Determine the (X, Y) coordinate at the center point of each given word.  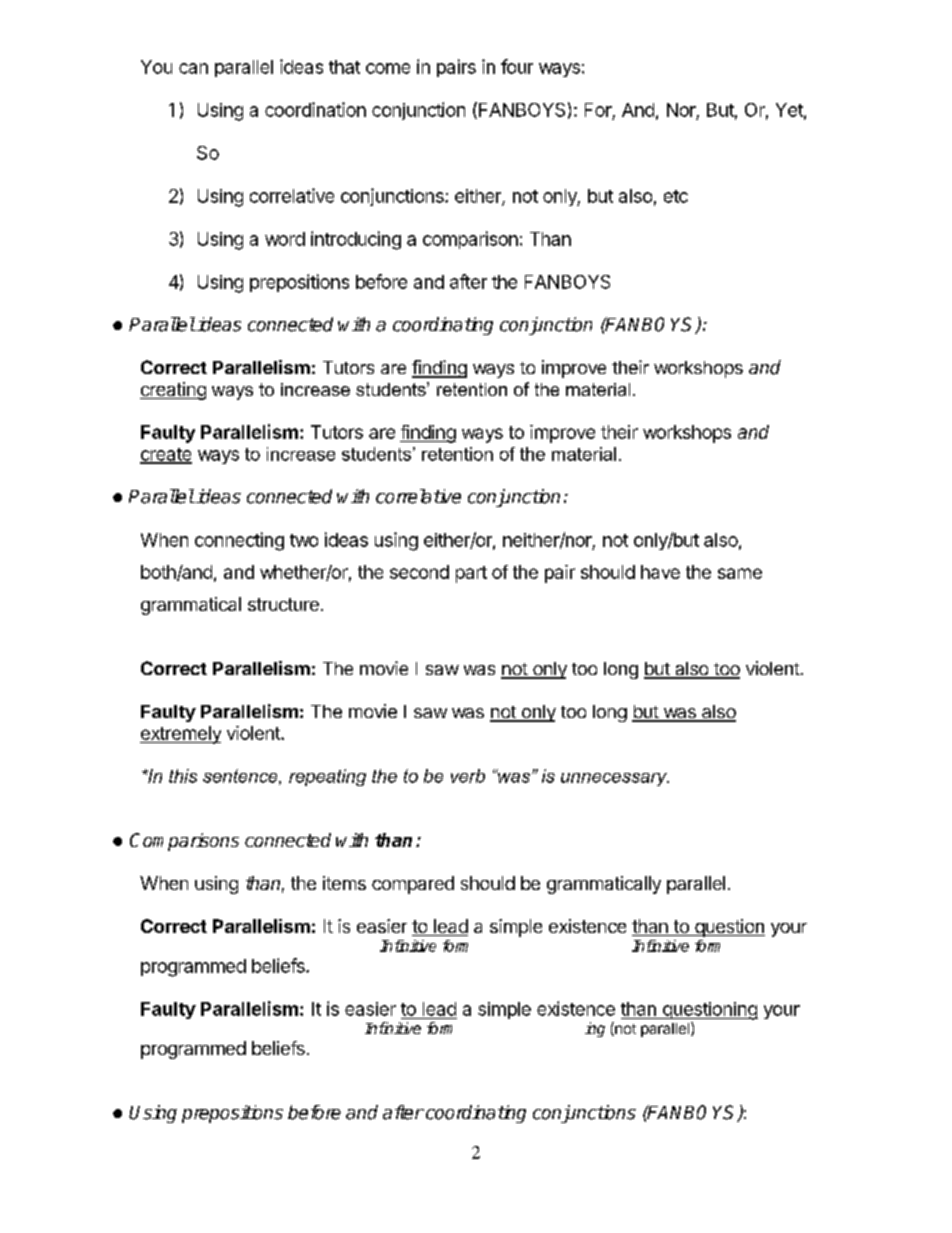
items (344, 883)
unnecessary (615, 779)
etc (676, 196)
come (388, 68)
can (193, 68)
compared (413, 885)
